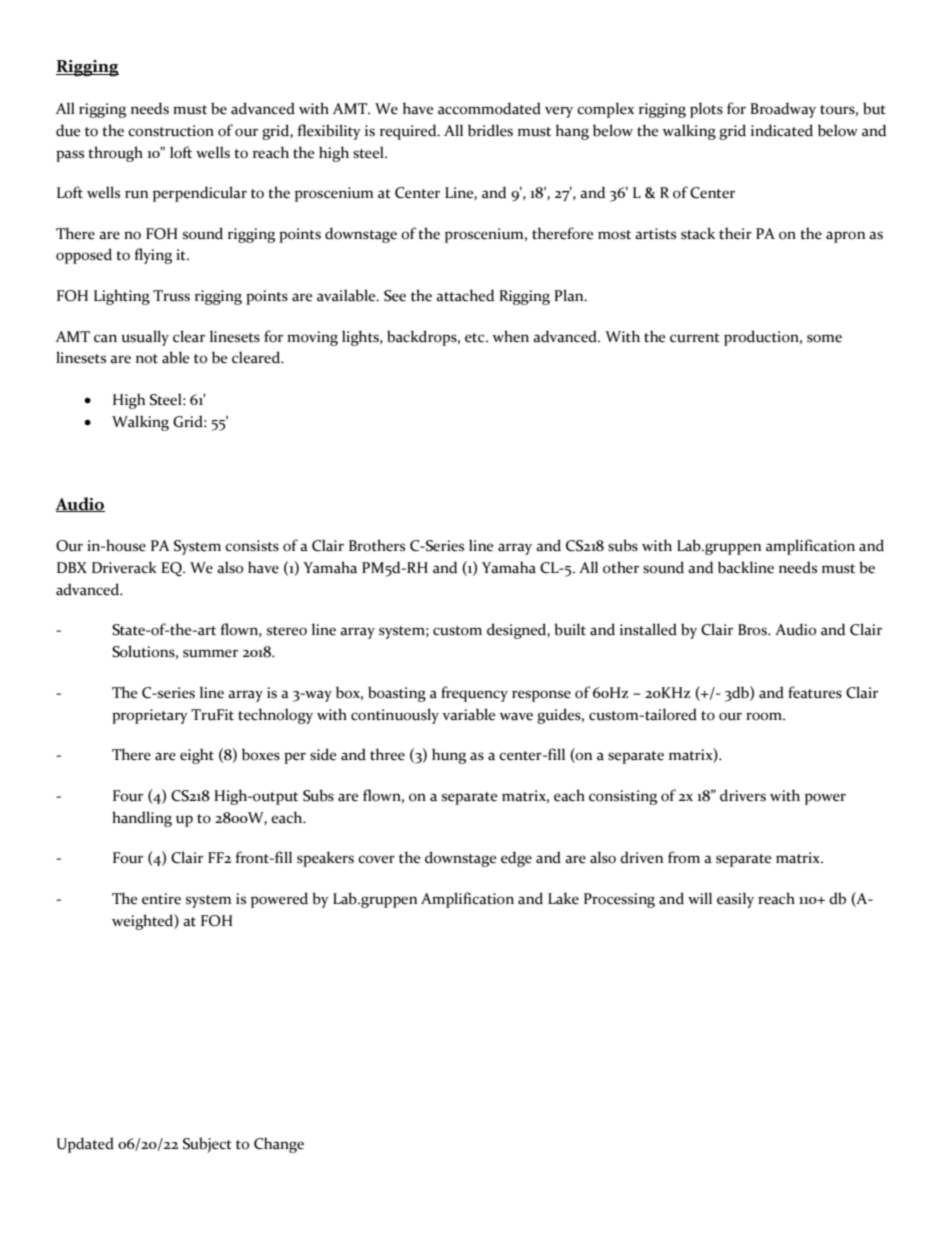 Image resolution: width=952 pixels, height=1233 pixels. What do you see at coordinates (490, 130) in the screenshot?
I see `bridles` at bounding box center [490, 130].
